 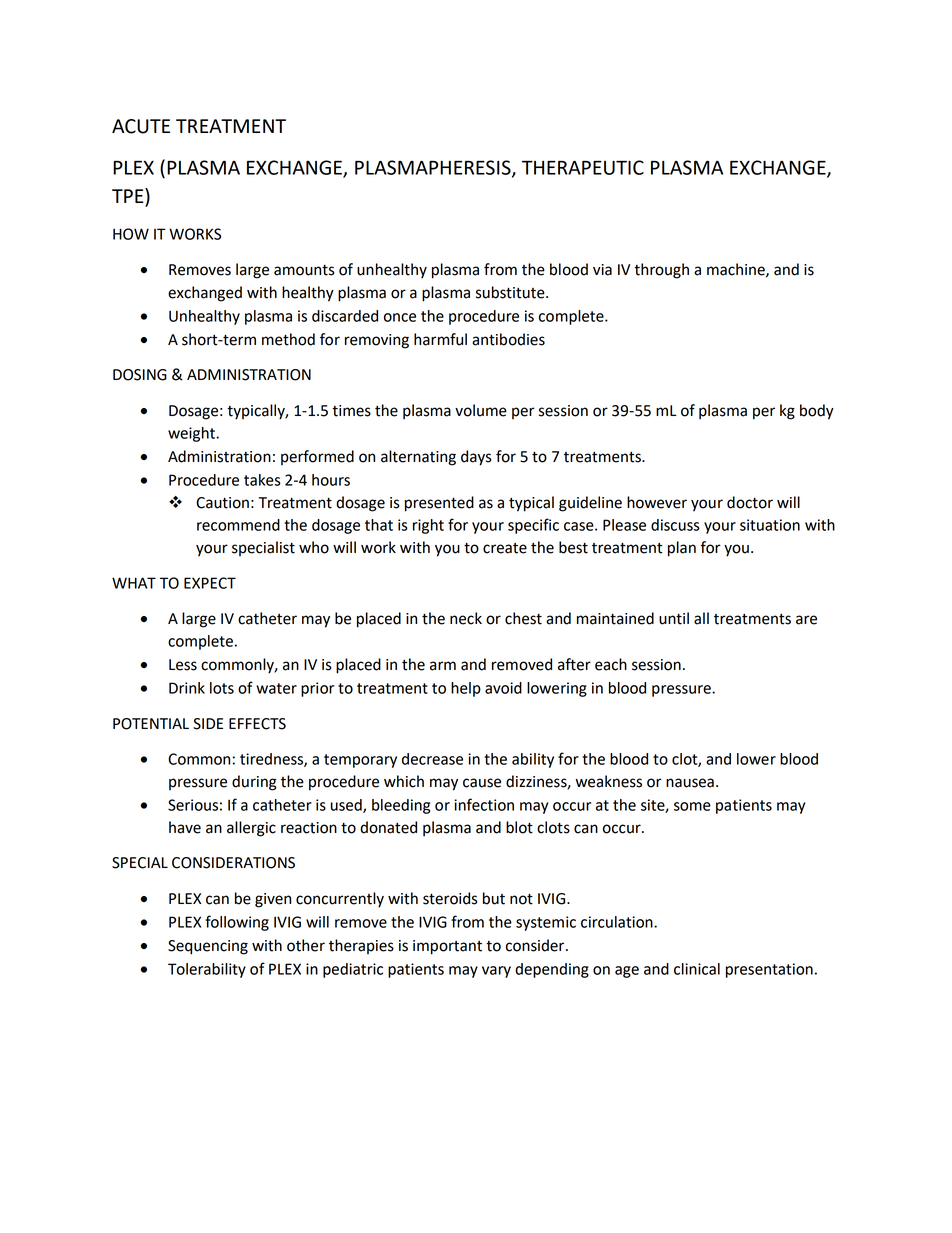 What do you see at coordinates (682, 549) in the page?
I see `plan` at bounding box center [682, 549].
